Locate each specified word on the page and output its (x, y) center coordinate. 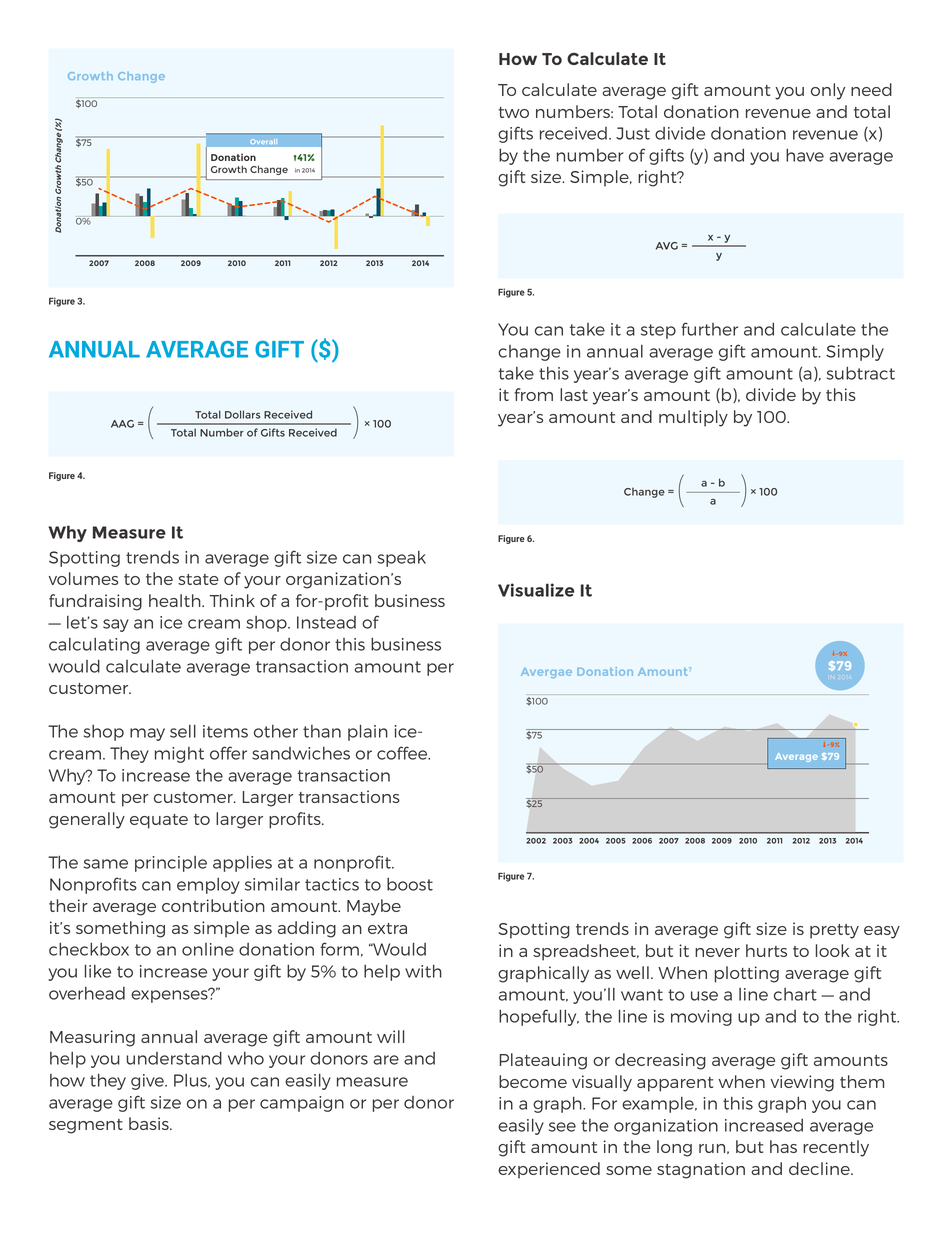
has (783, 1146)
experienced (549, 1170)
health (176, 600)
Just (633, 133)
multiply (693, 418)
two (513, 112)
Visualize (536, 590)
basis (150, 1123)
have (805, 155)
